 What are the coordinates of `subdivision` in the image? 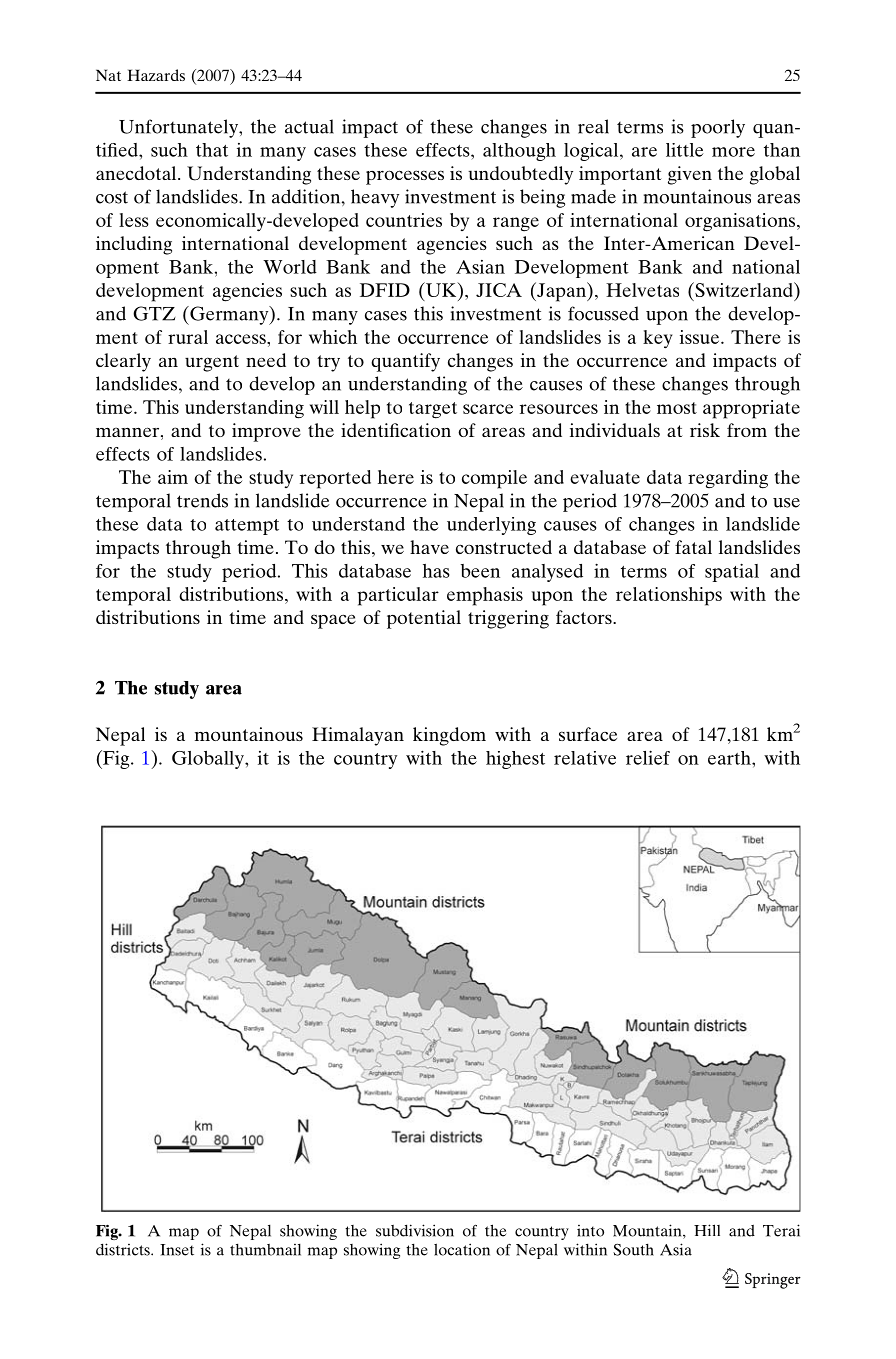 It's located at (415, 1230).
